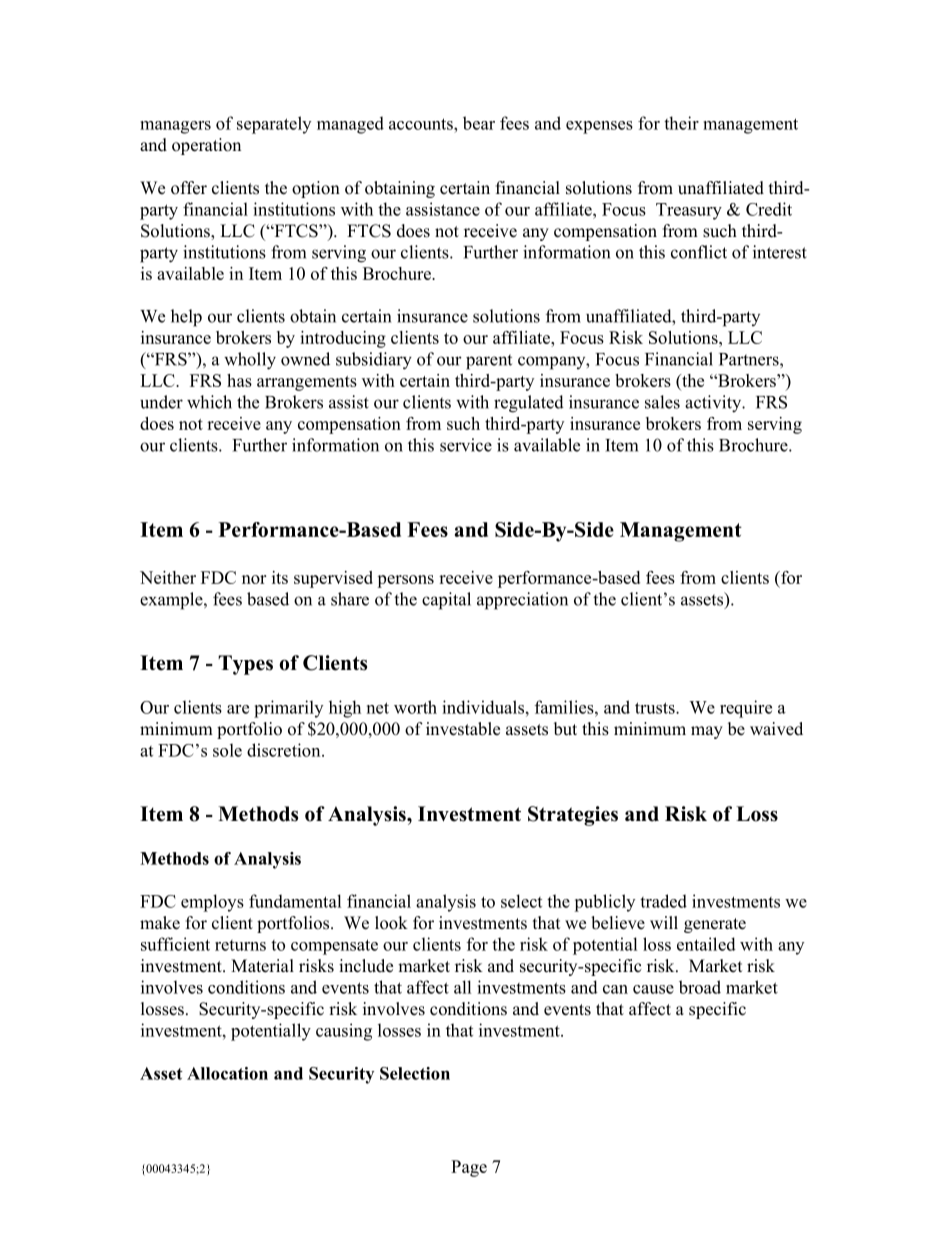 The image size is (952, 1233). What do you see at coordinates (479, 123) in the image?
I see `bear` at bounding box center [479, 123].
